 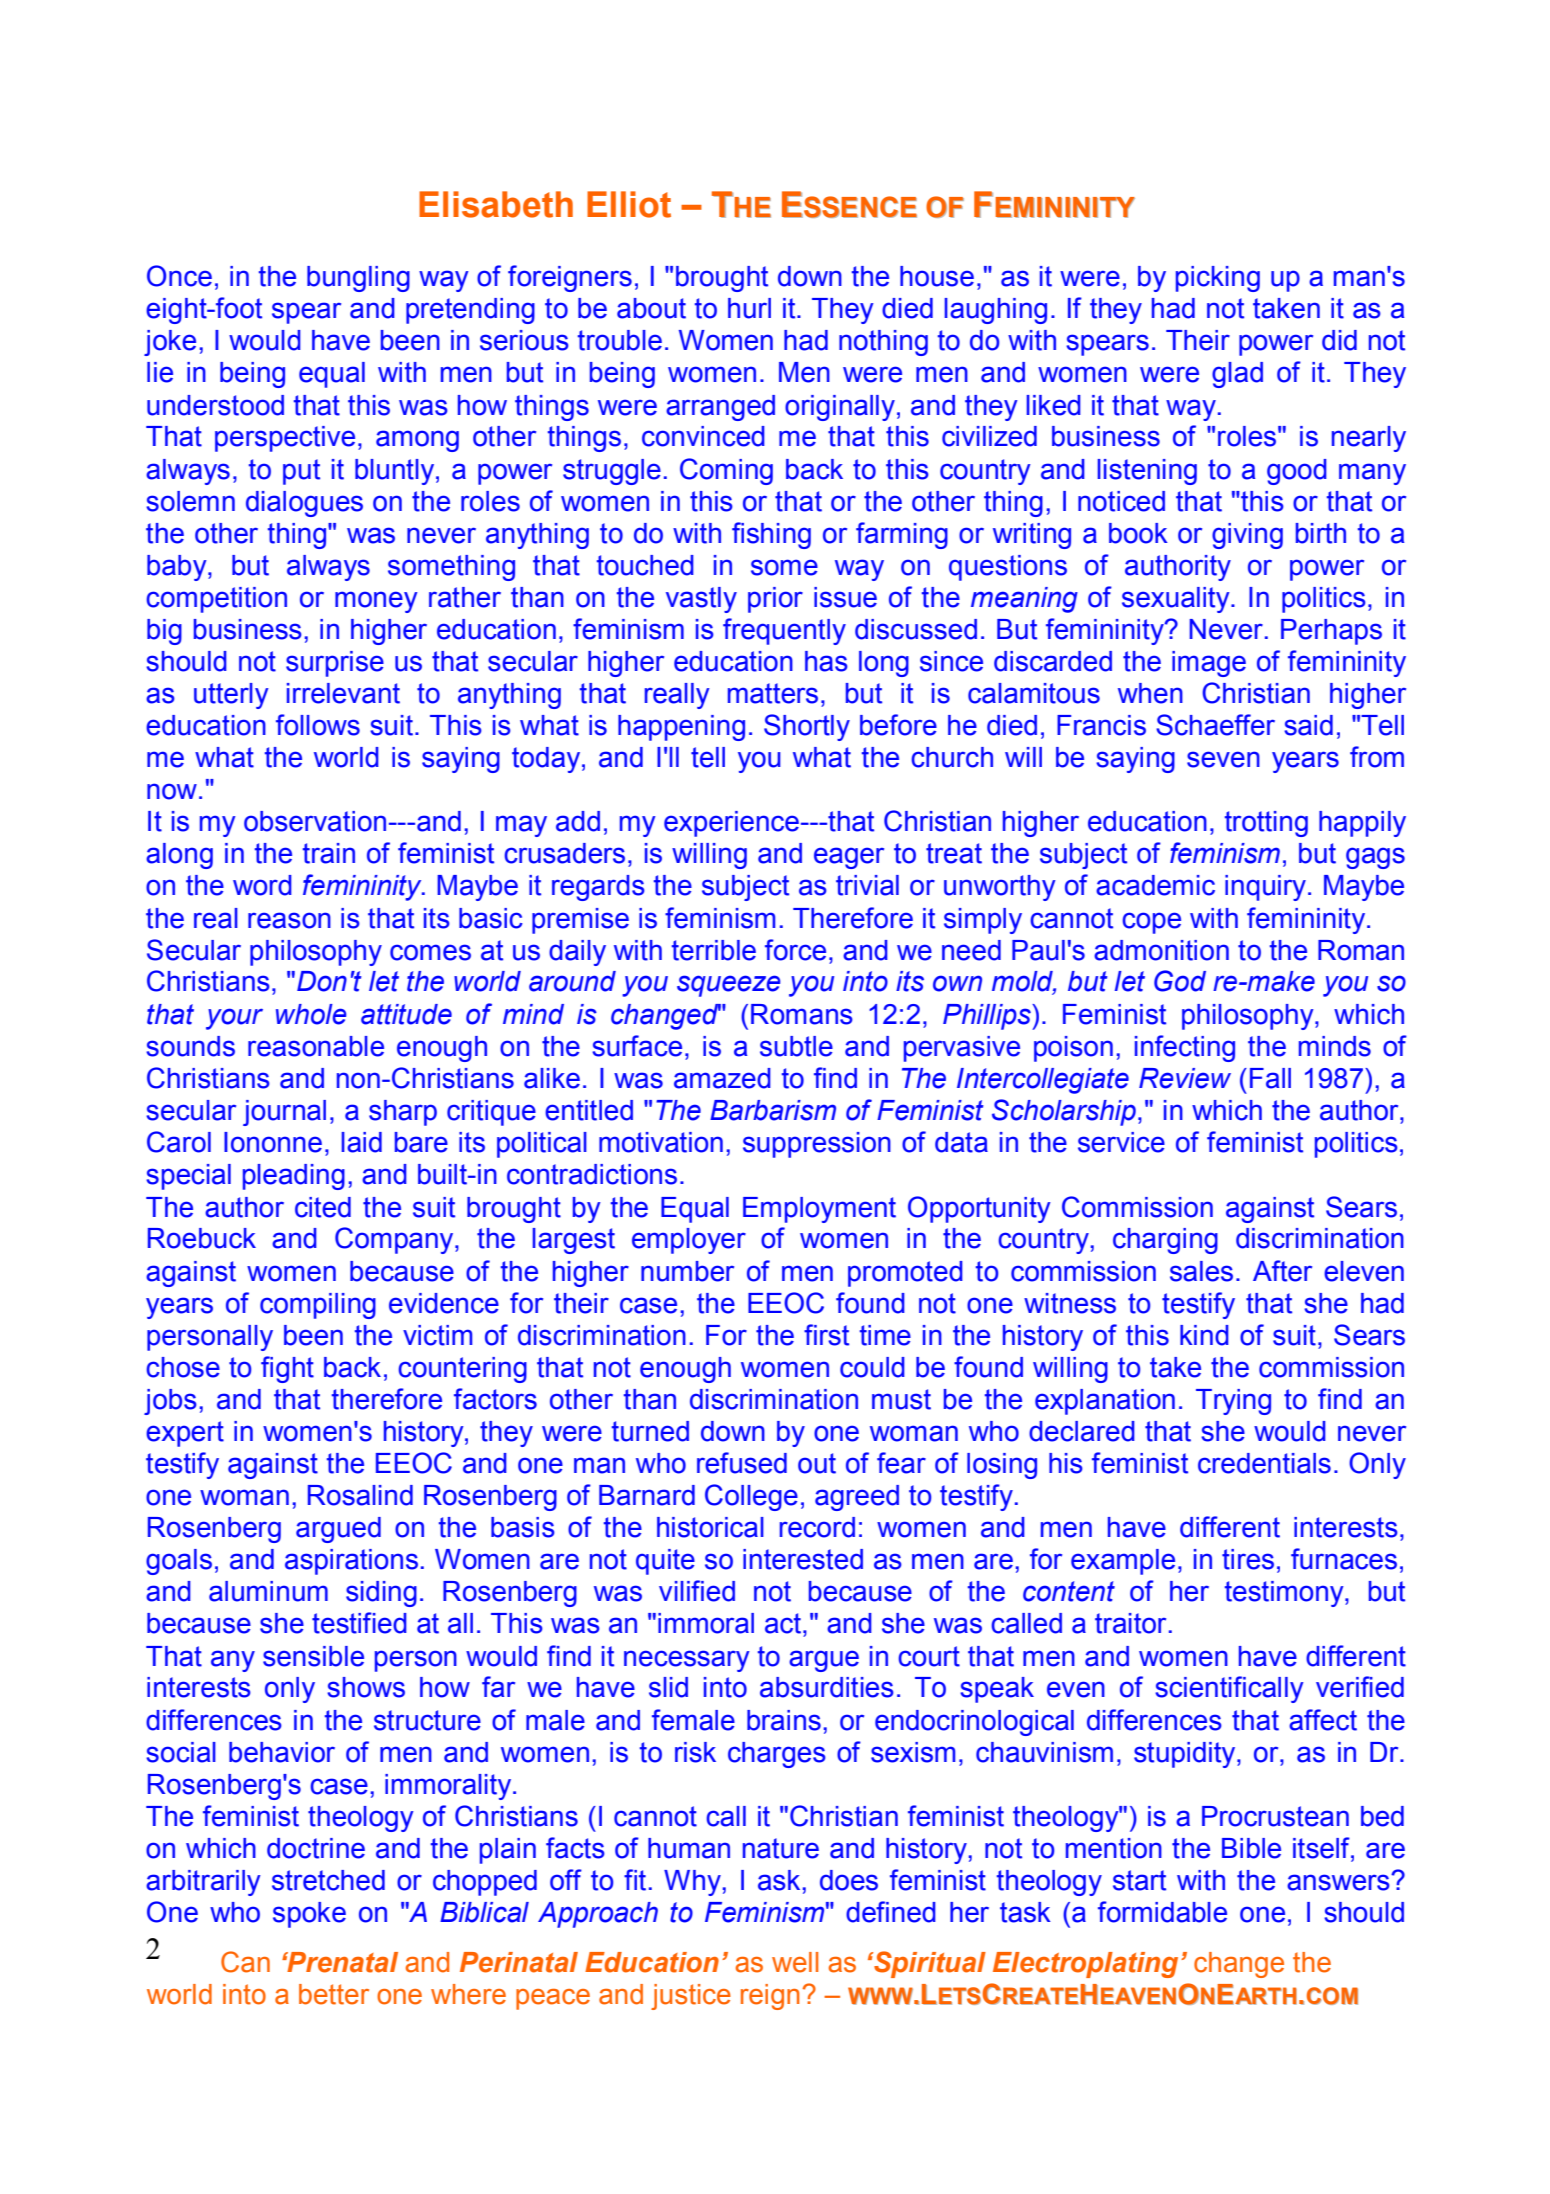 I want to click on College, so click(x=751, y=1497).
